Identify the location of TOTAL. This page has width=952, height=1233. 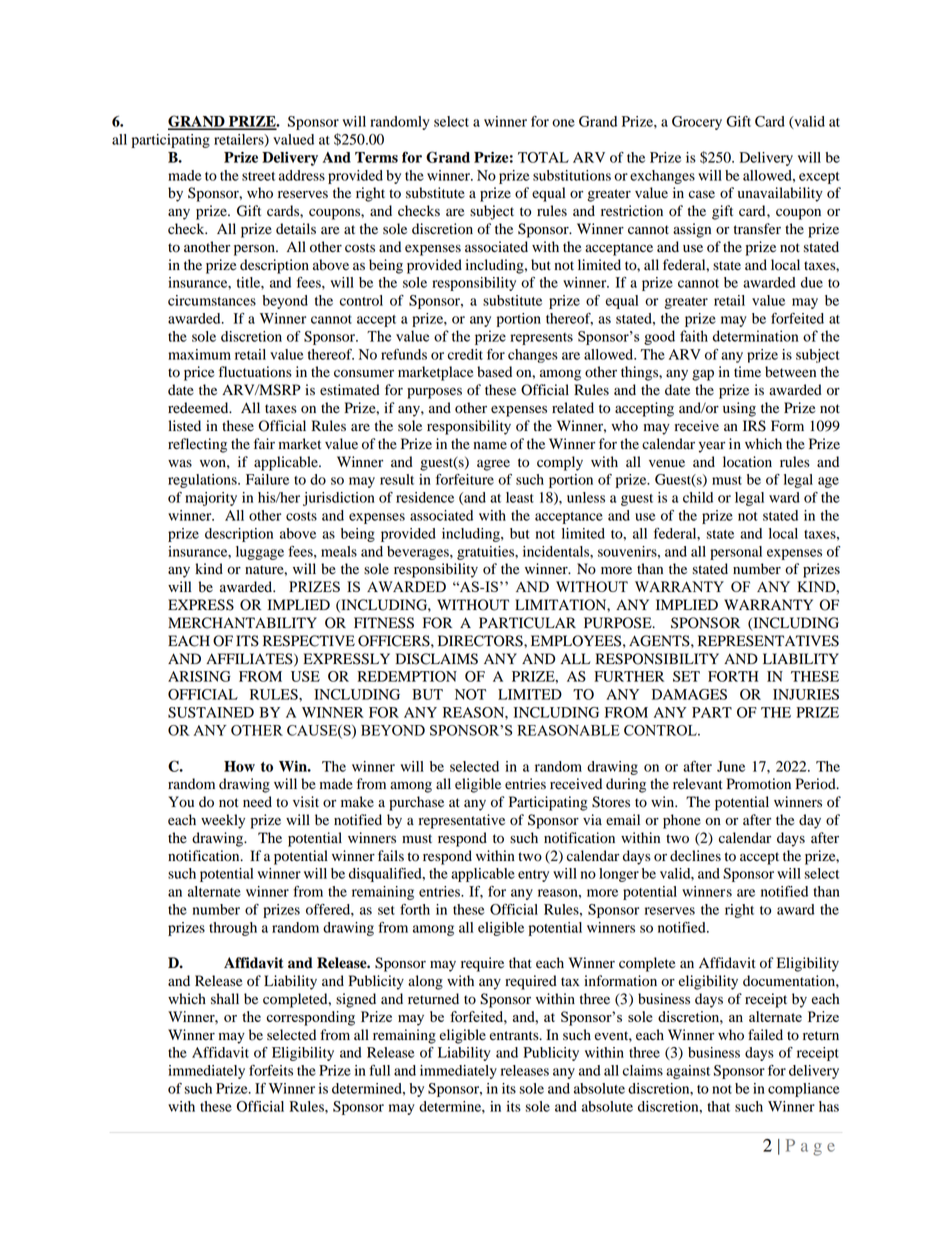
(543, 157).
